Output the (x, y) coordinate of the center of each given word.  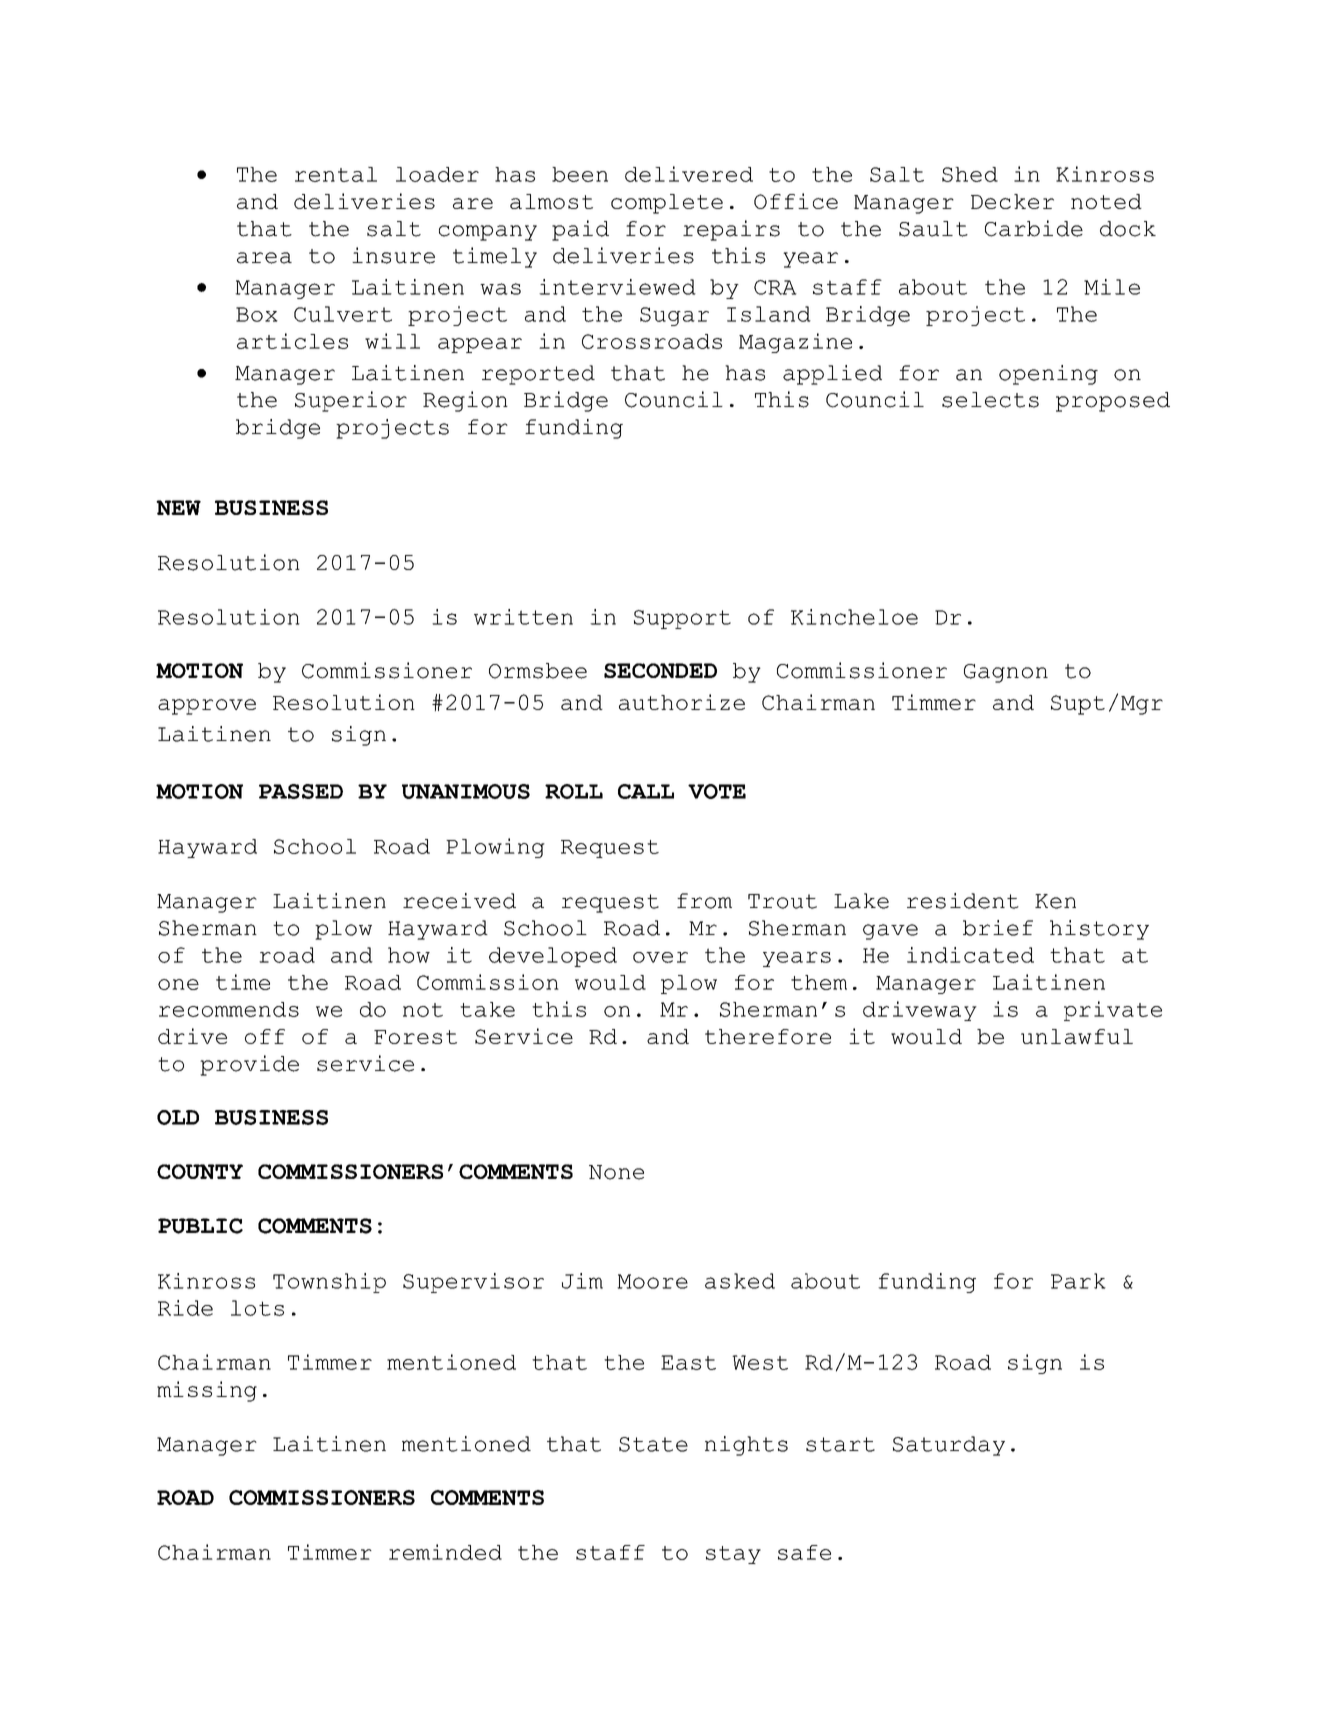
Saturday (949, 1446)
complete (667, 204)
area (264, 258)
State (653, 1444)
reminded (445, 1552)
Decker (1012, 201)
